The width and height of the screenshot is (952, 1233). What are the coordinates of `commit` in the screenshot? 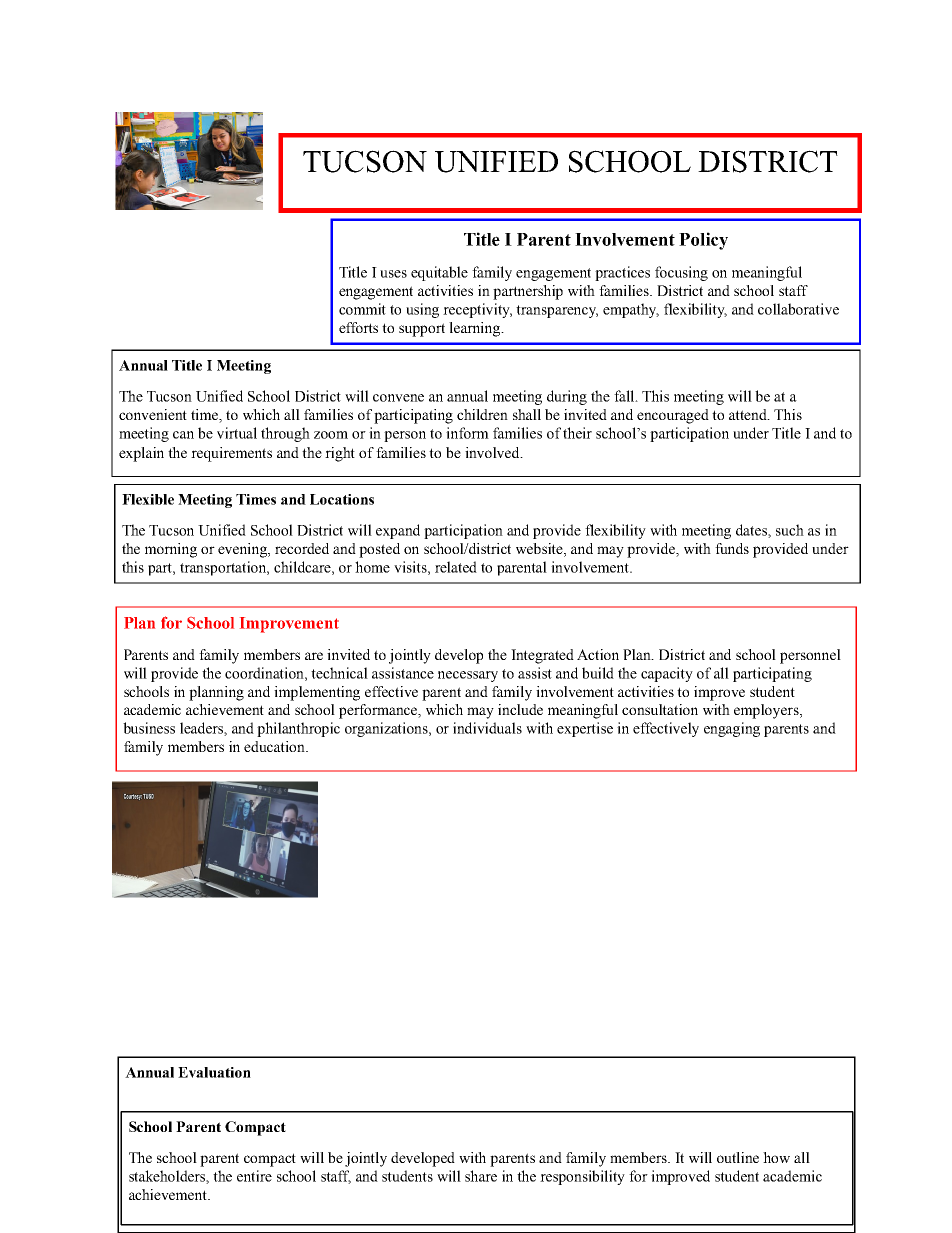 It's located at (362, 309).
